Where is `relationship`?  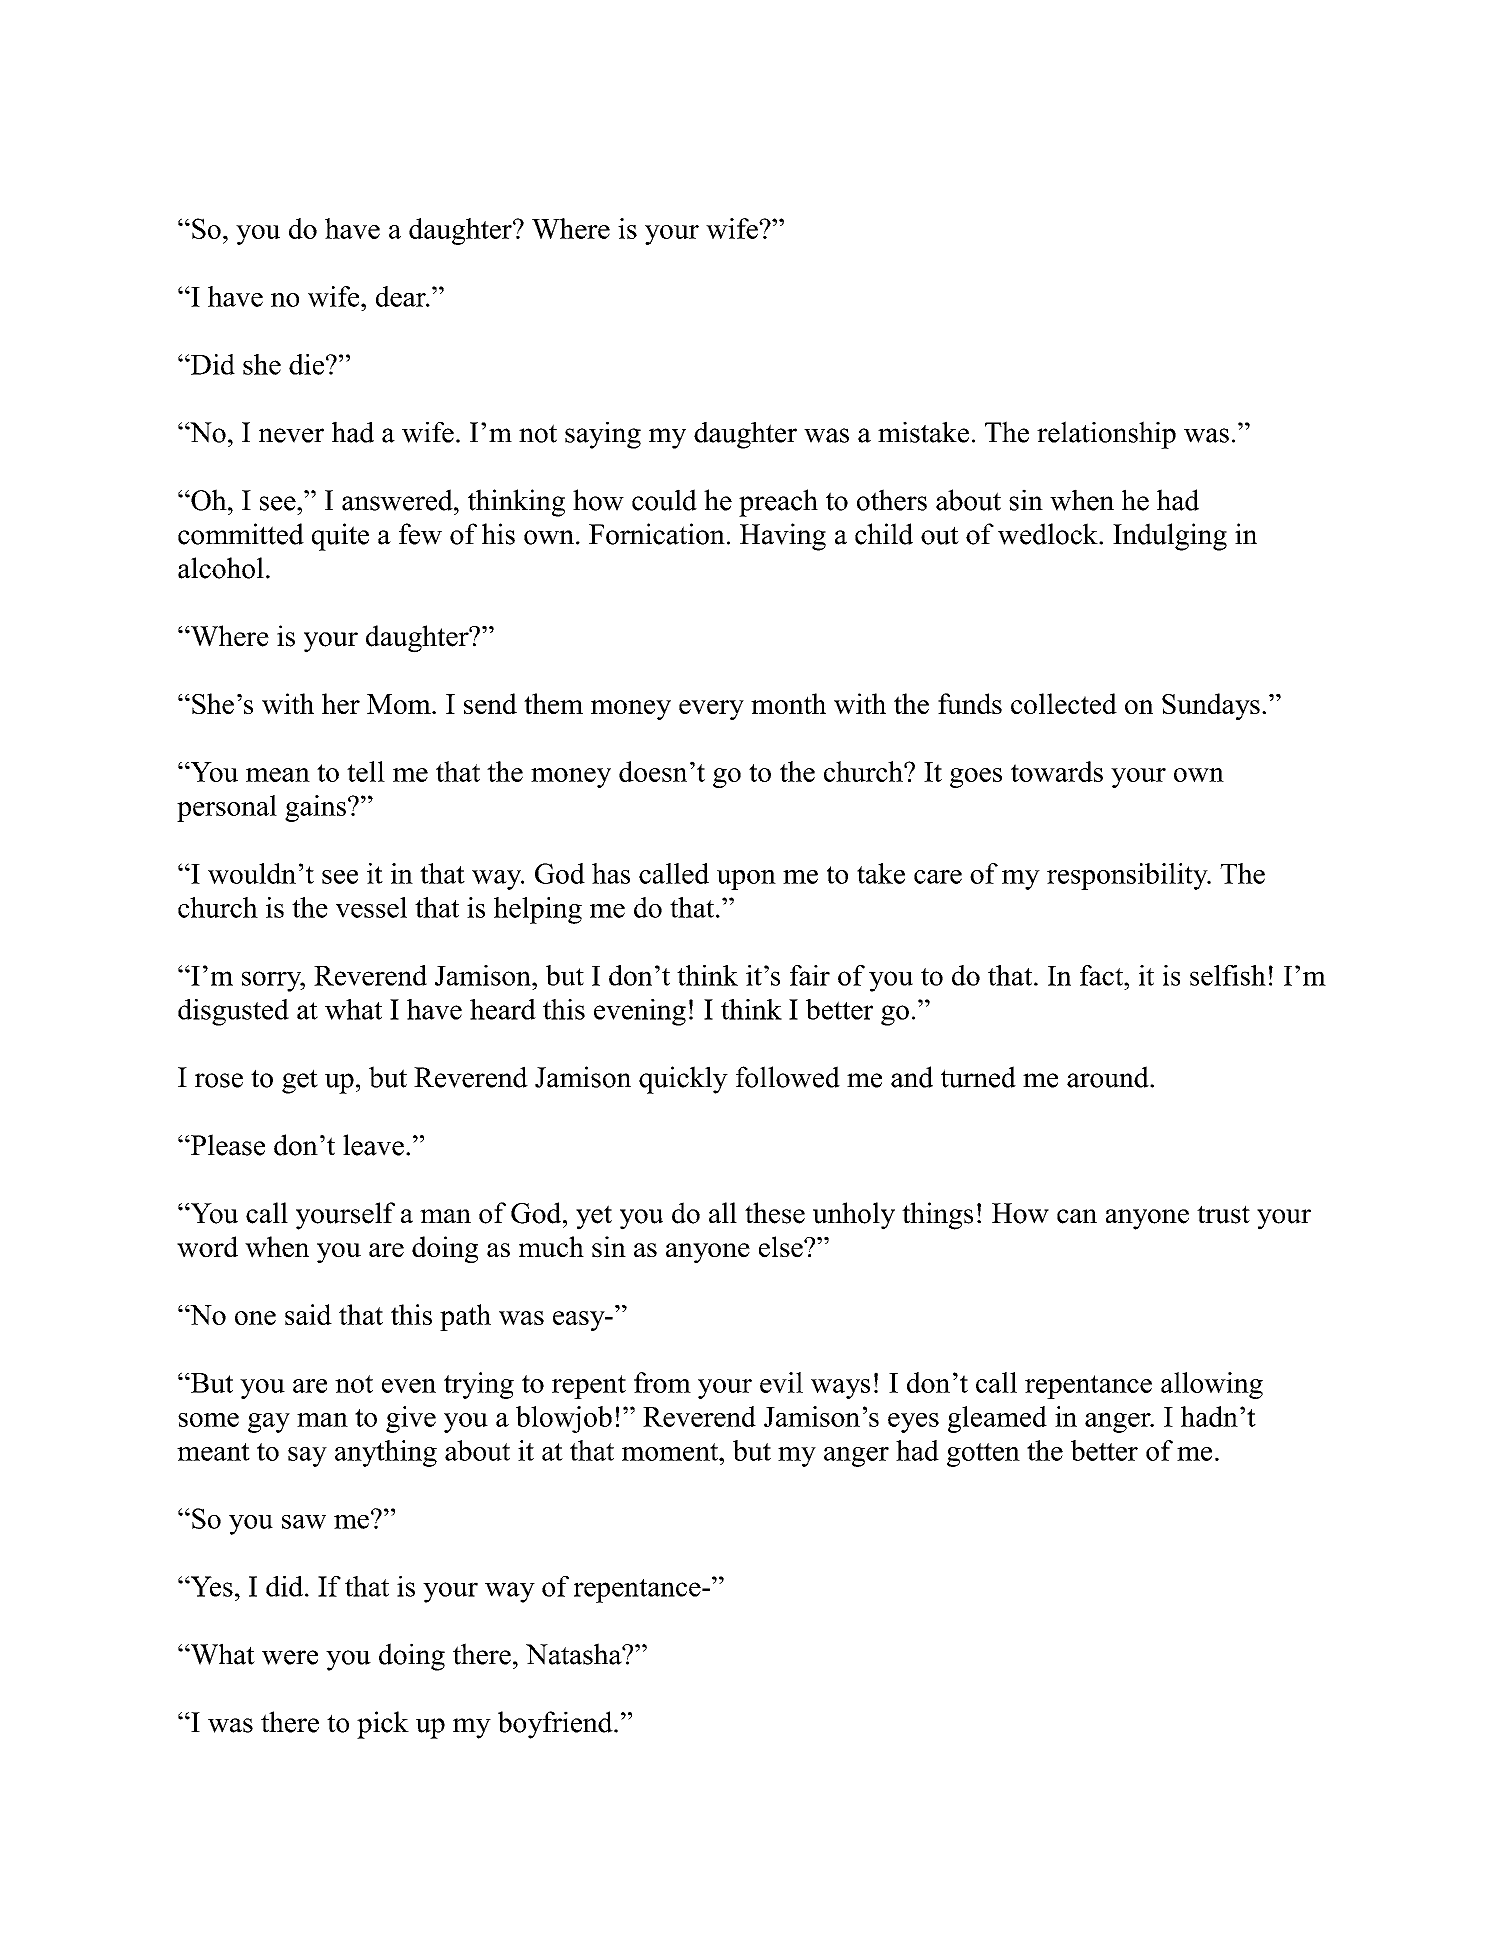
relationship is located at coordinates (1106, 435).
